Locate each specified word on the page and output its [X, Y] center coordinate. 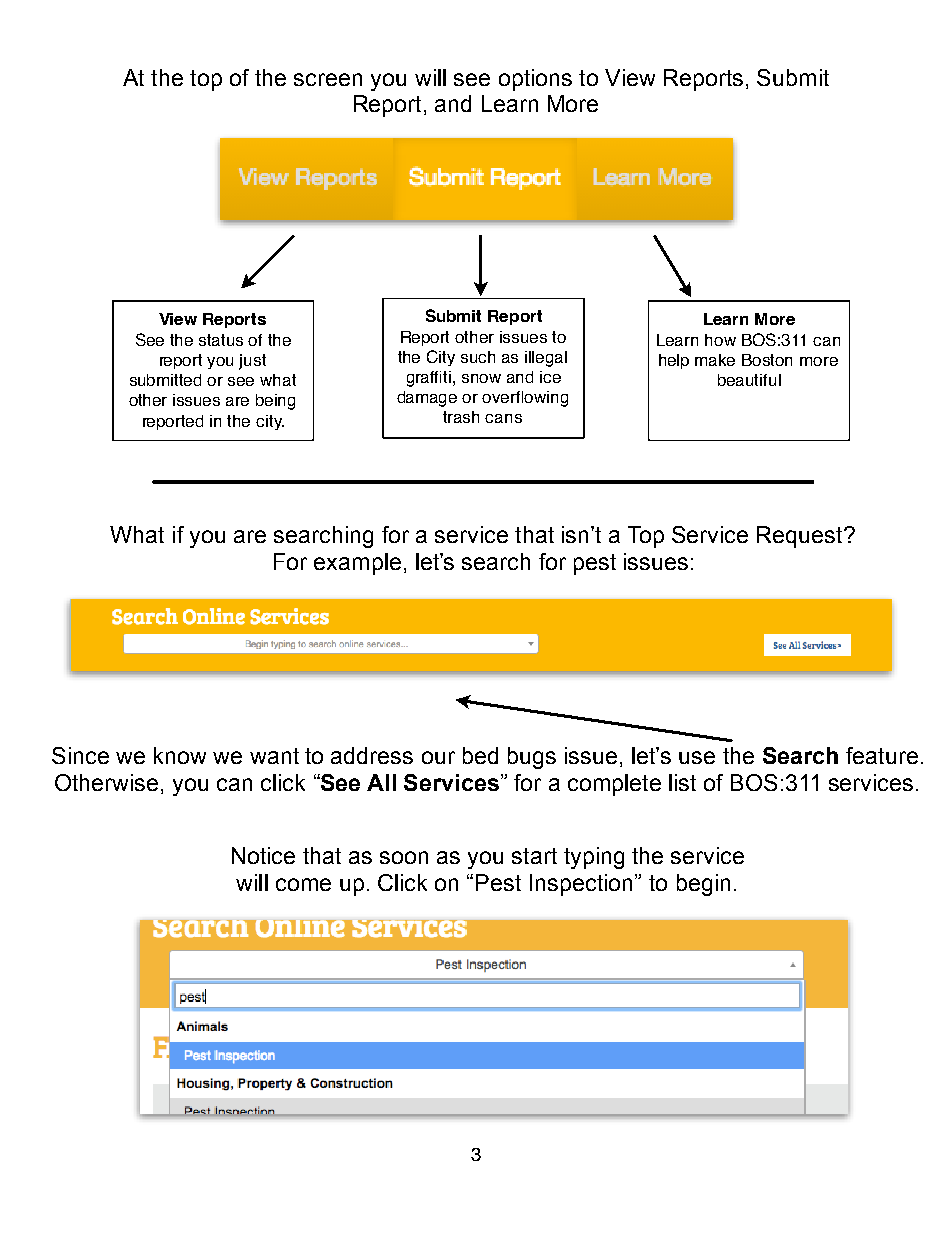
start [534, 856]
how [720, 340]
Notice [263, 855]
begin [703, 885]
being [275, 402]
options [535, 80]
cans [503, 418]
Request [801, 537]
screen [328, 79]
